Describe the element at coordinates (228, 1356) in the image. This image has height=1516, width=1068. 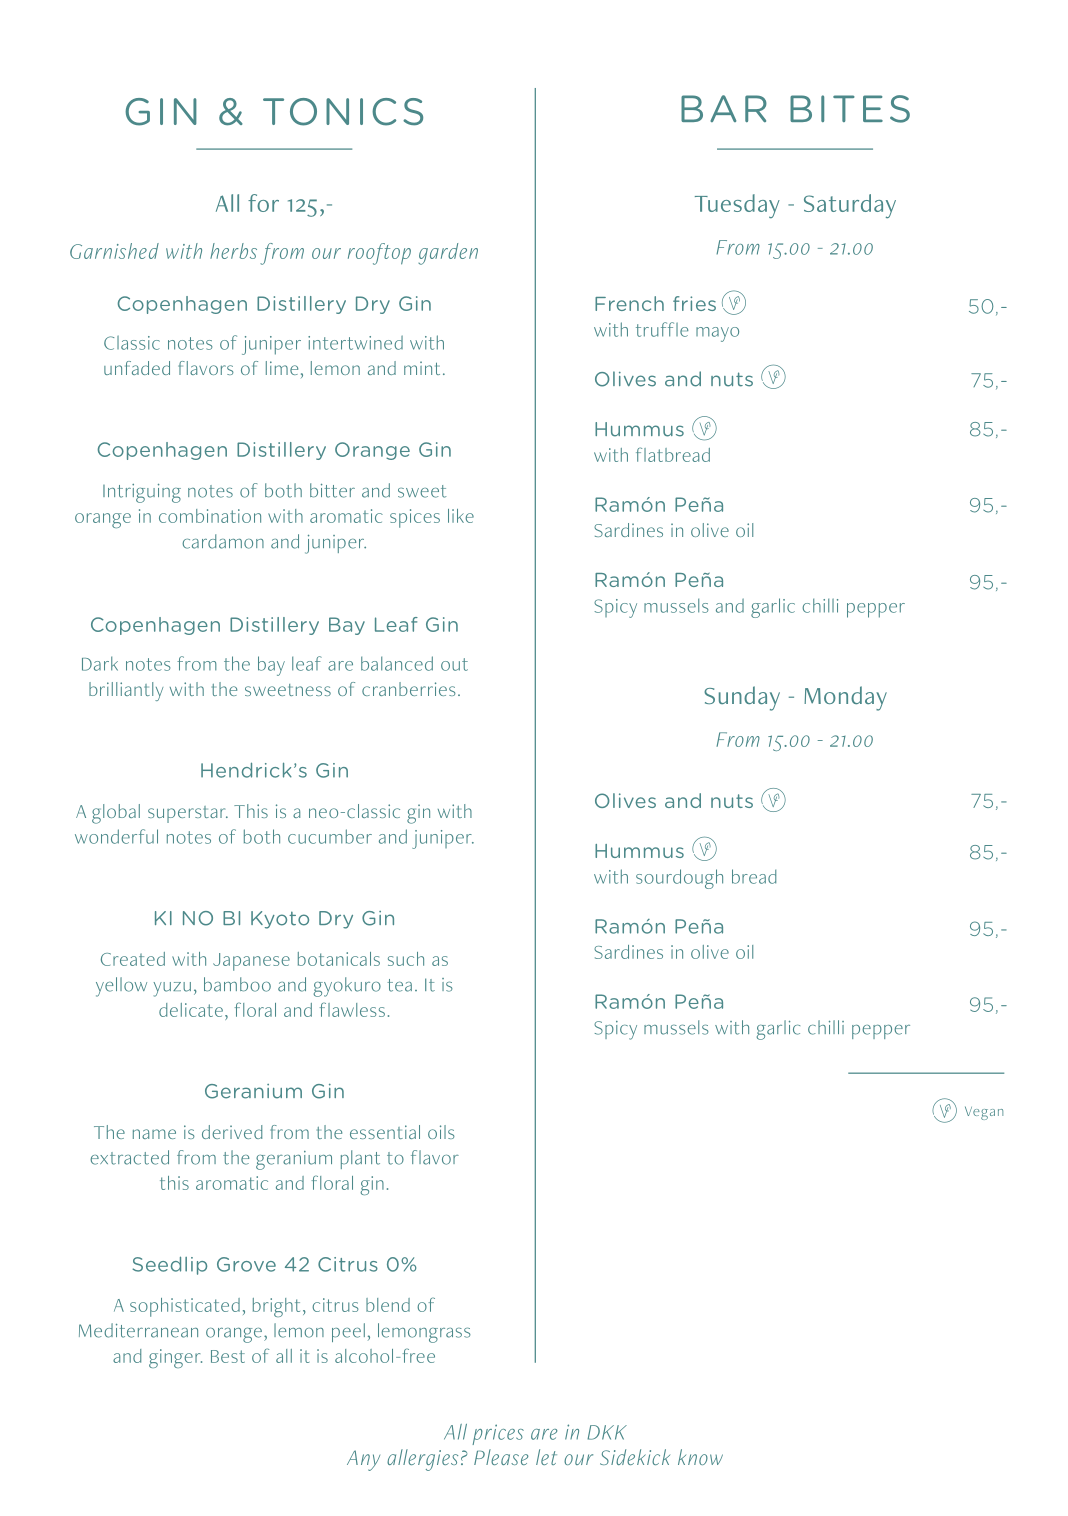
I see `Best` at that location.
